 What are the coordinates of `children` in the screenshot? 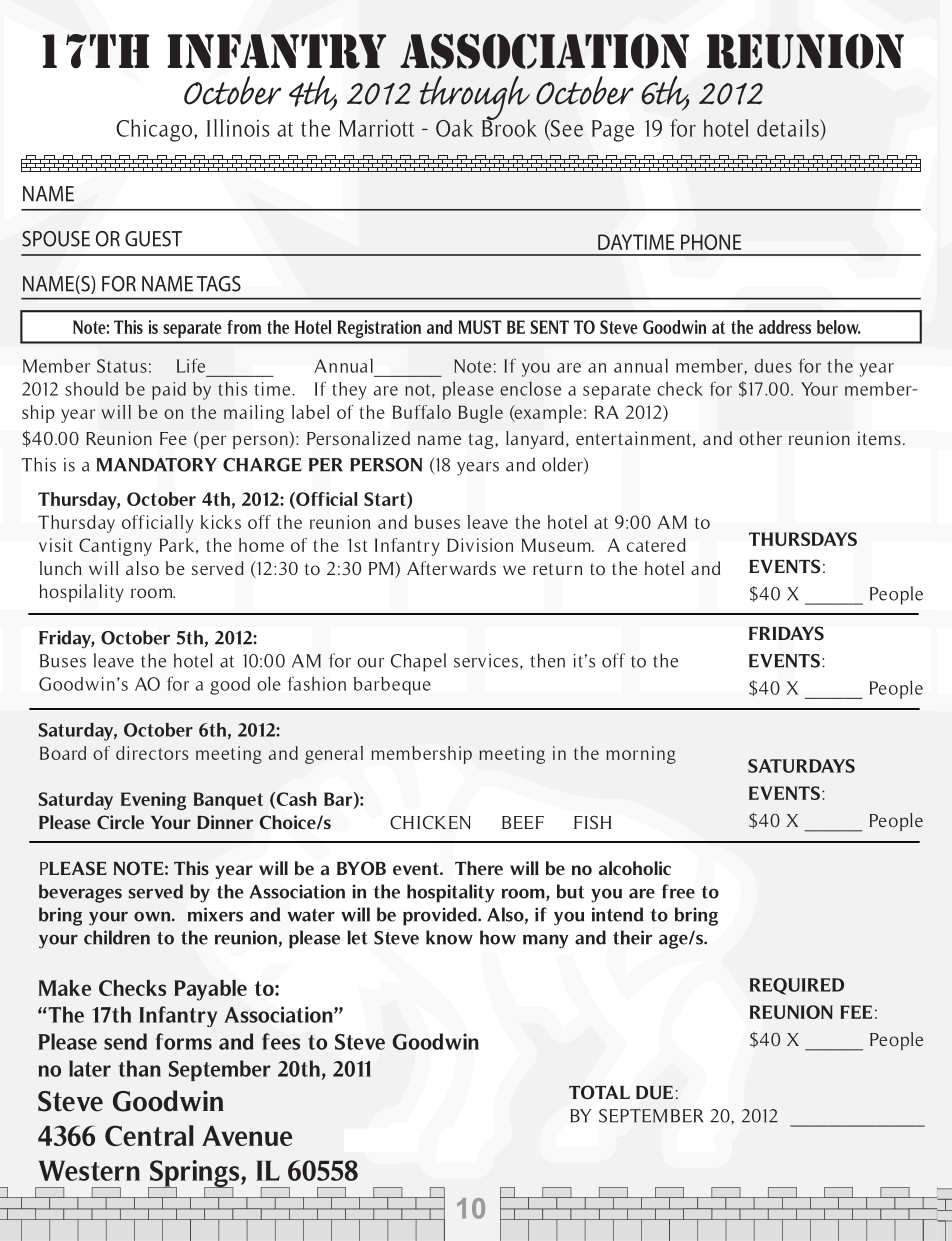 It's located at (117, 937).
